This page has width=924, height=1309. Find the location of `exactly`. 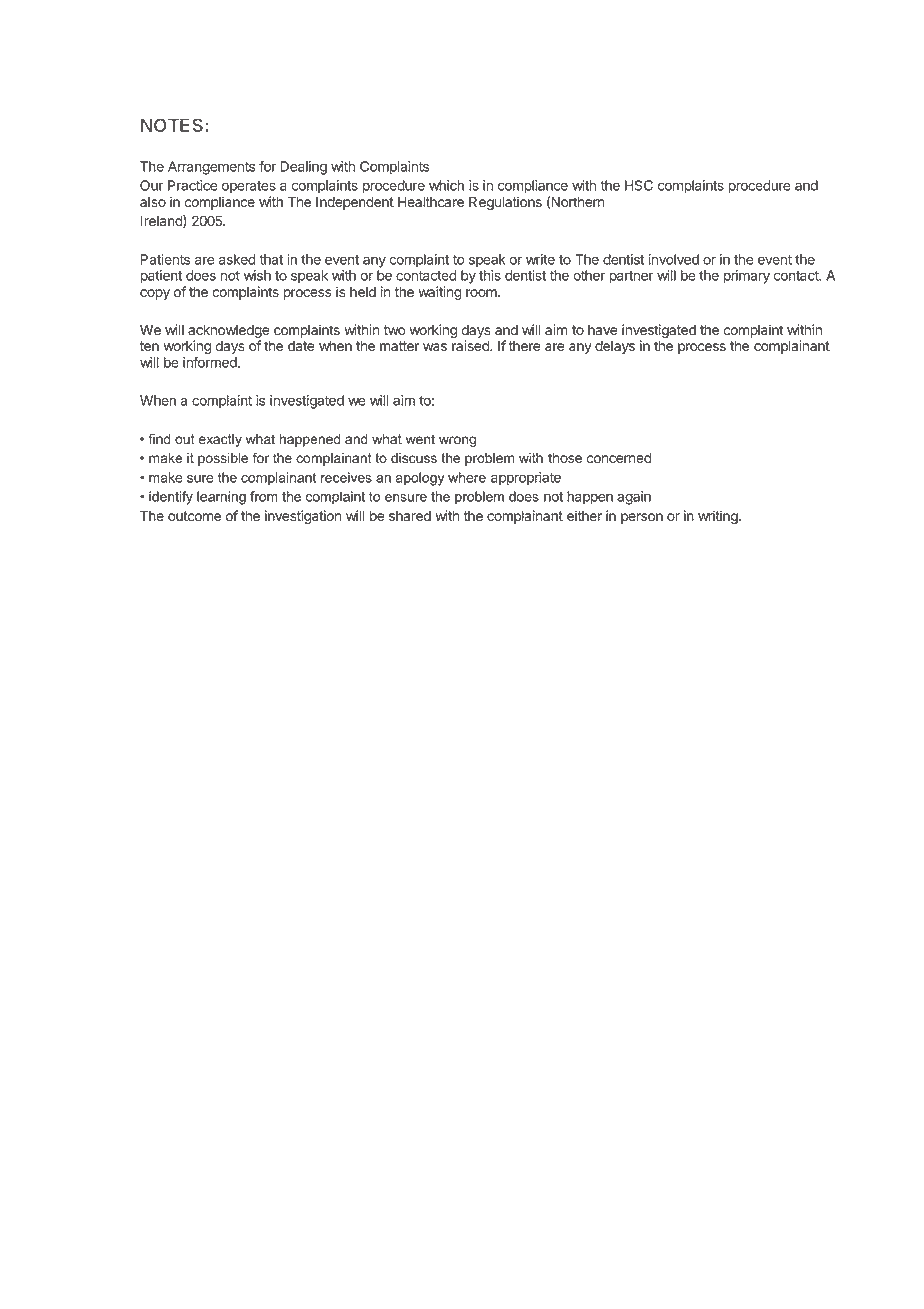

exactly is located at coordinates (220, 440).
